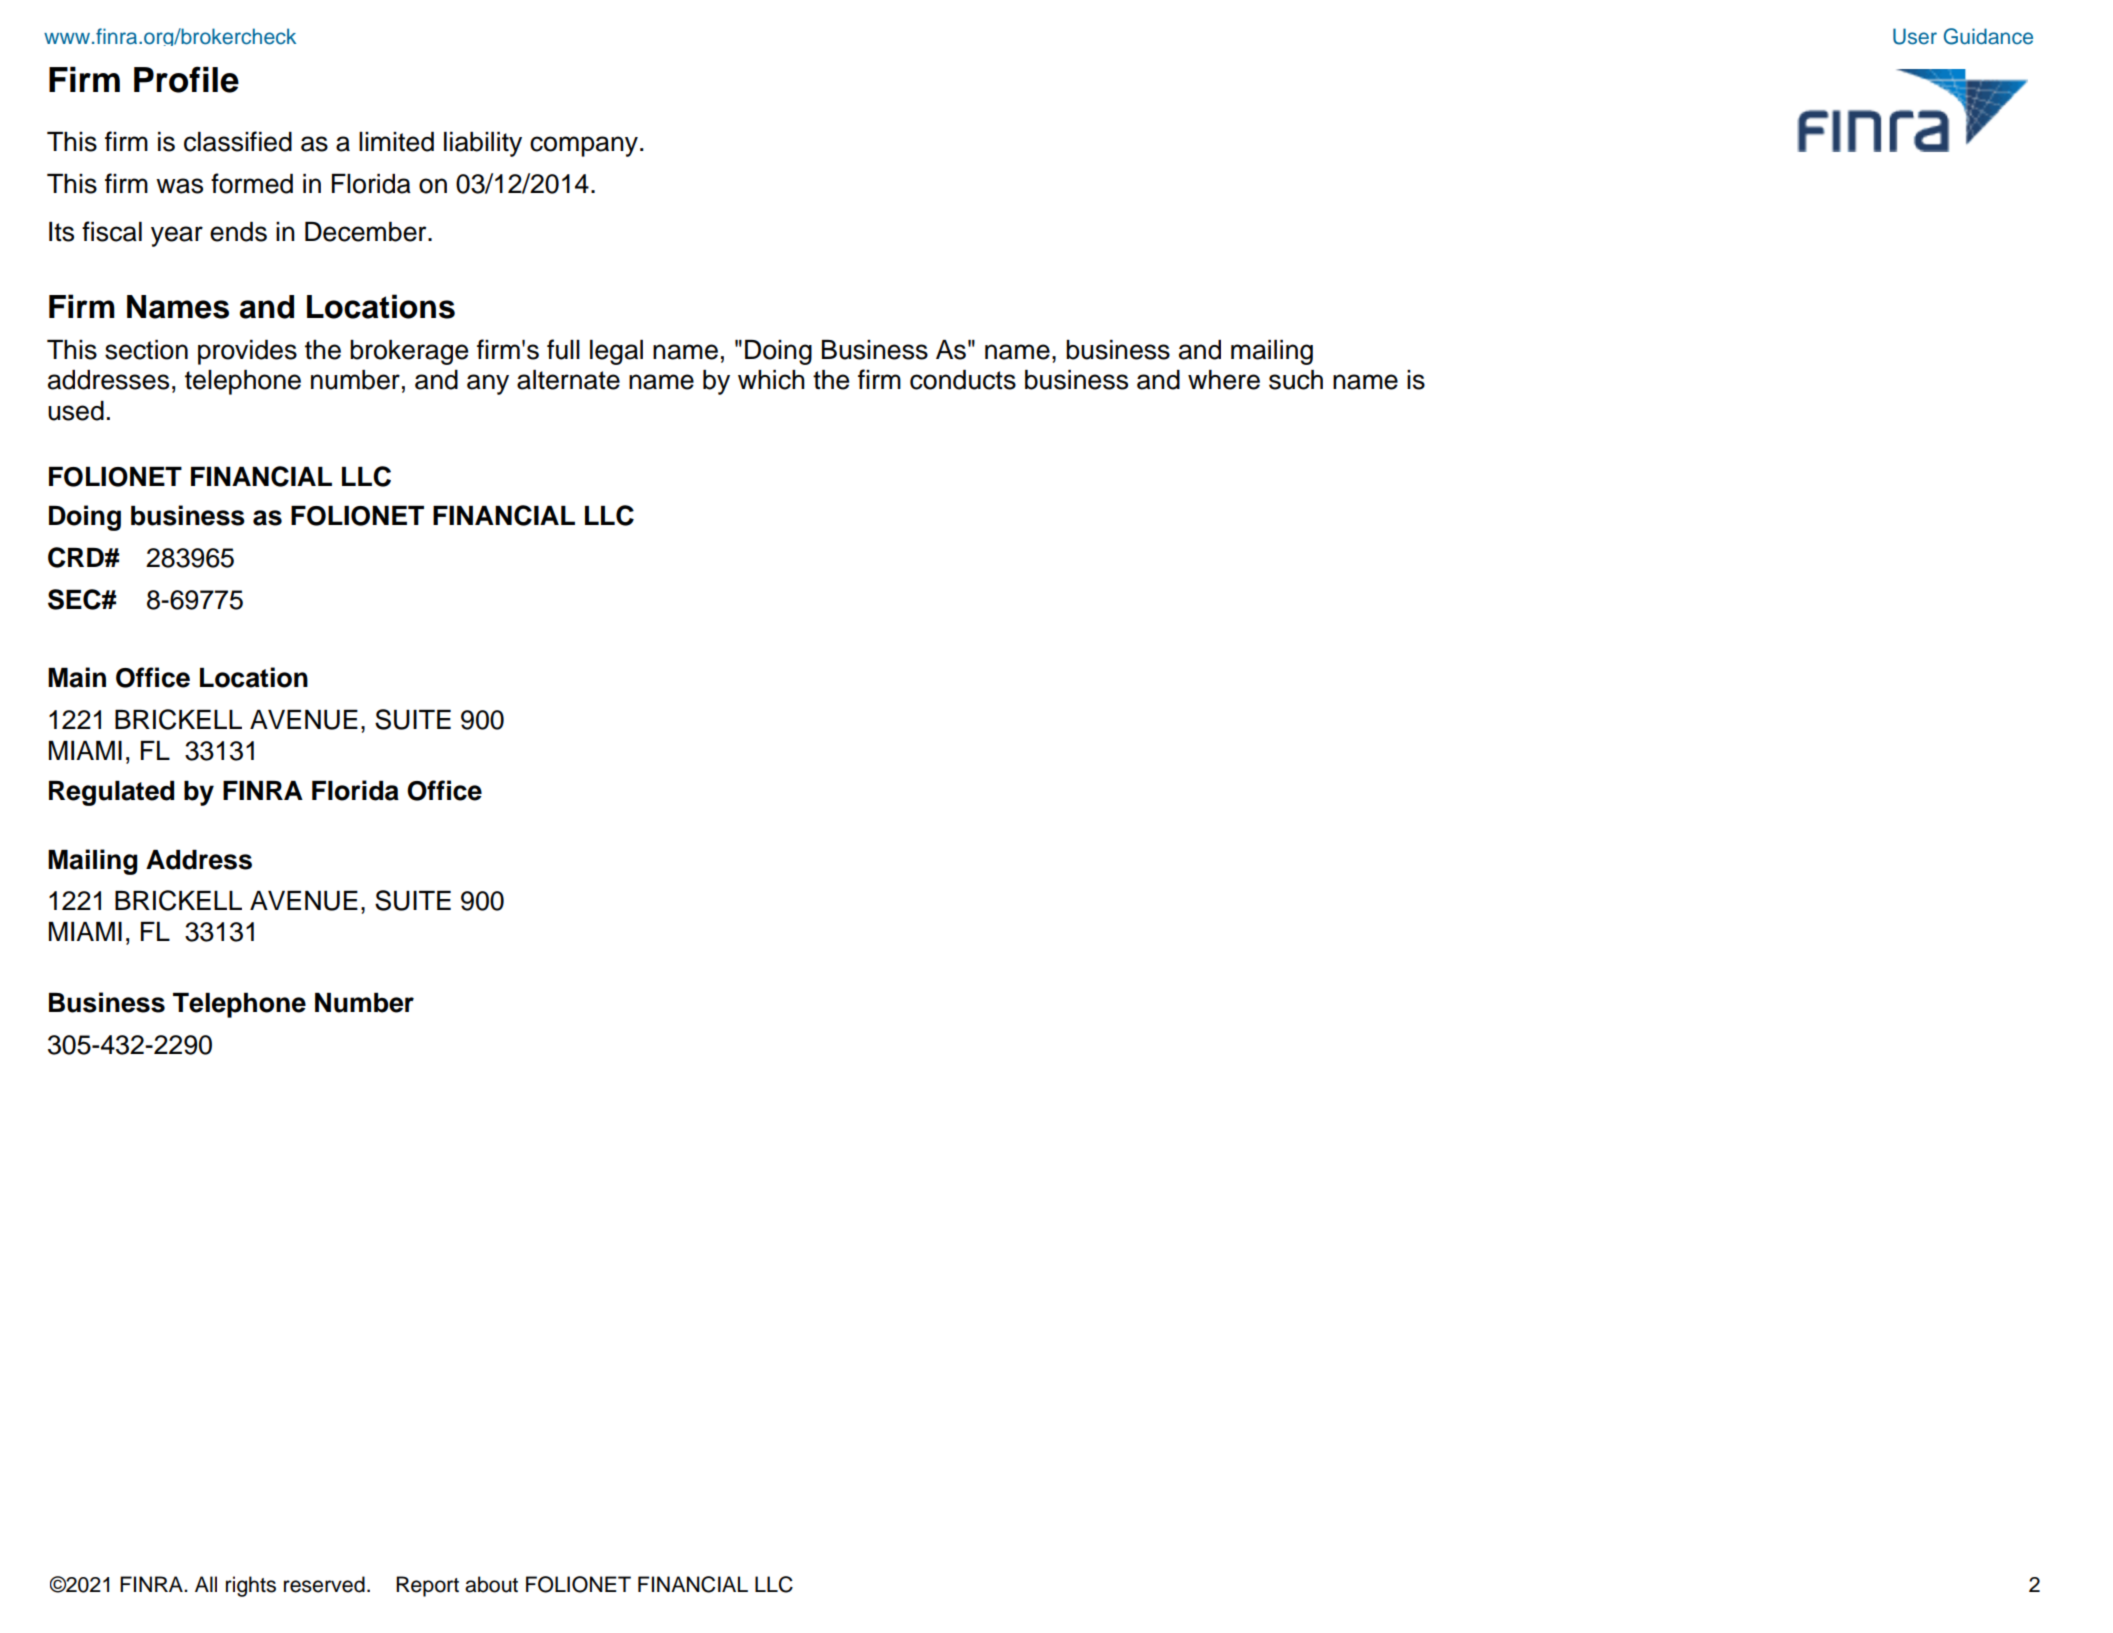 The width and height of the page is (2113, 1633). Describe the element at coordinates (1296, 380) in the page. I see `such` at that location.
